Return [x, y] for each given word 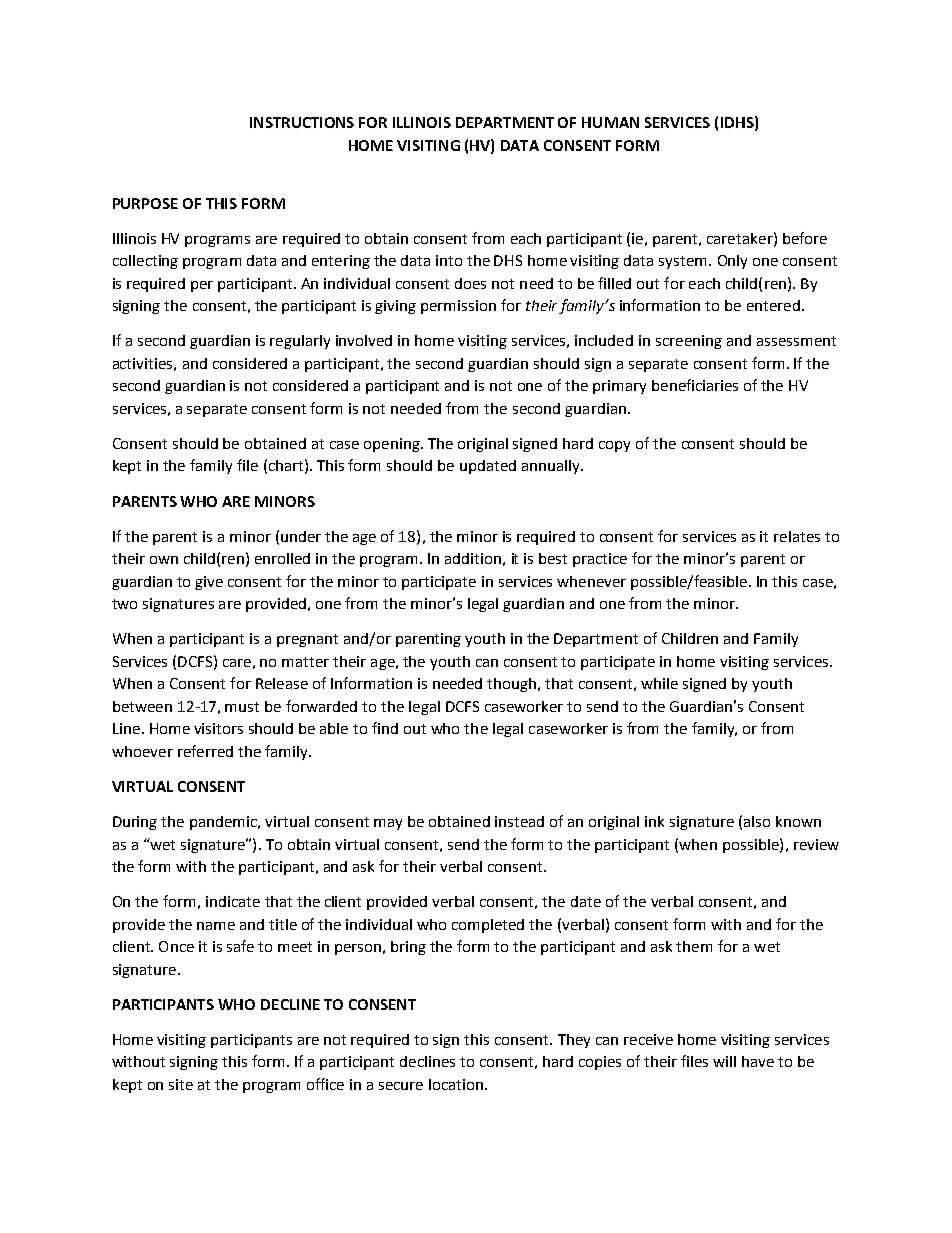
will [724, 1061]
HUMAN [610, 122]
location [456, 1084]
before [805, 238]
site [181, 1084]
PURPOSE [145, 203]
